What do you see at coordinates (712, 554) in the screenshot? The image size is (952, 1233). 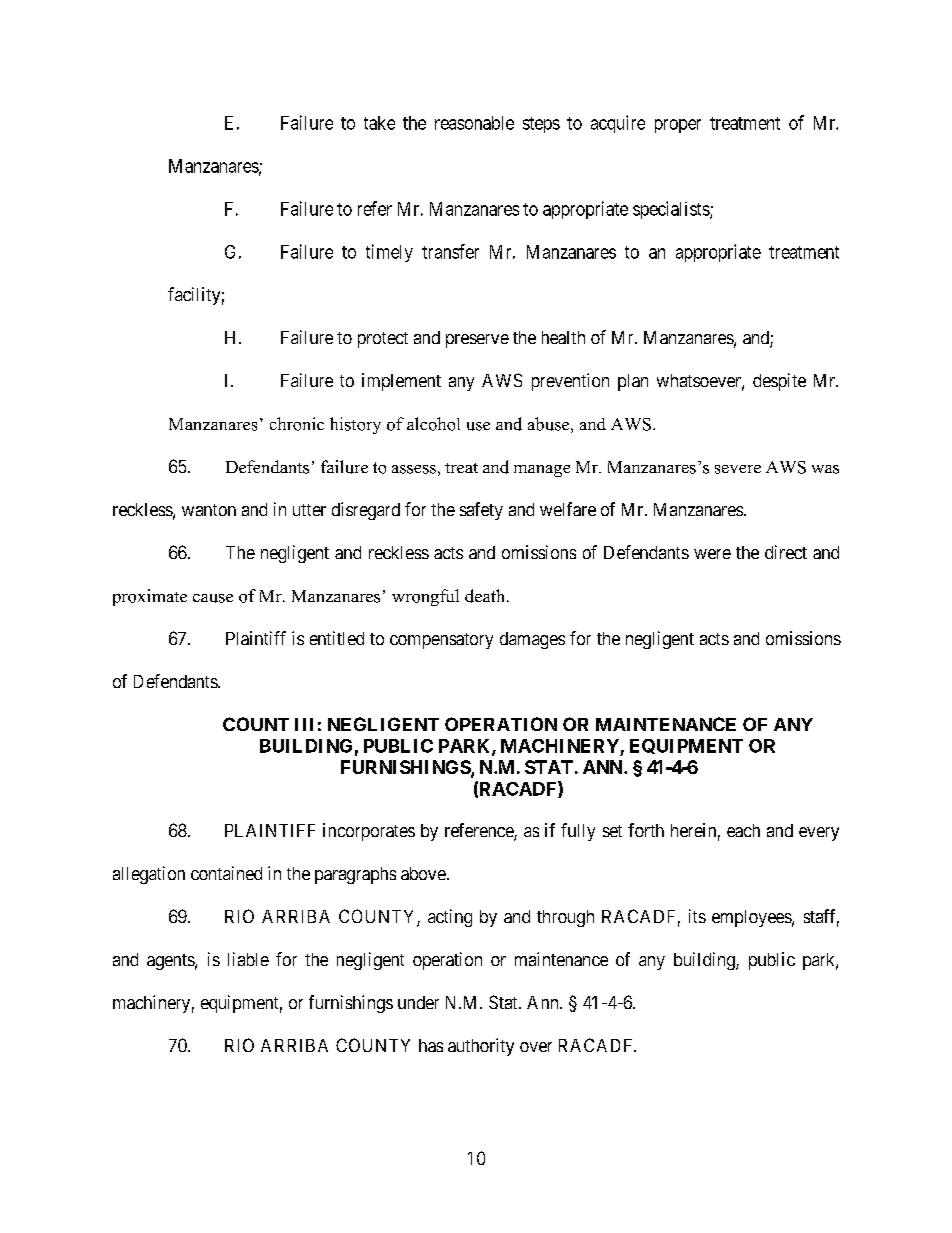 I see `were` at bounding box center [712, 554].
